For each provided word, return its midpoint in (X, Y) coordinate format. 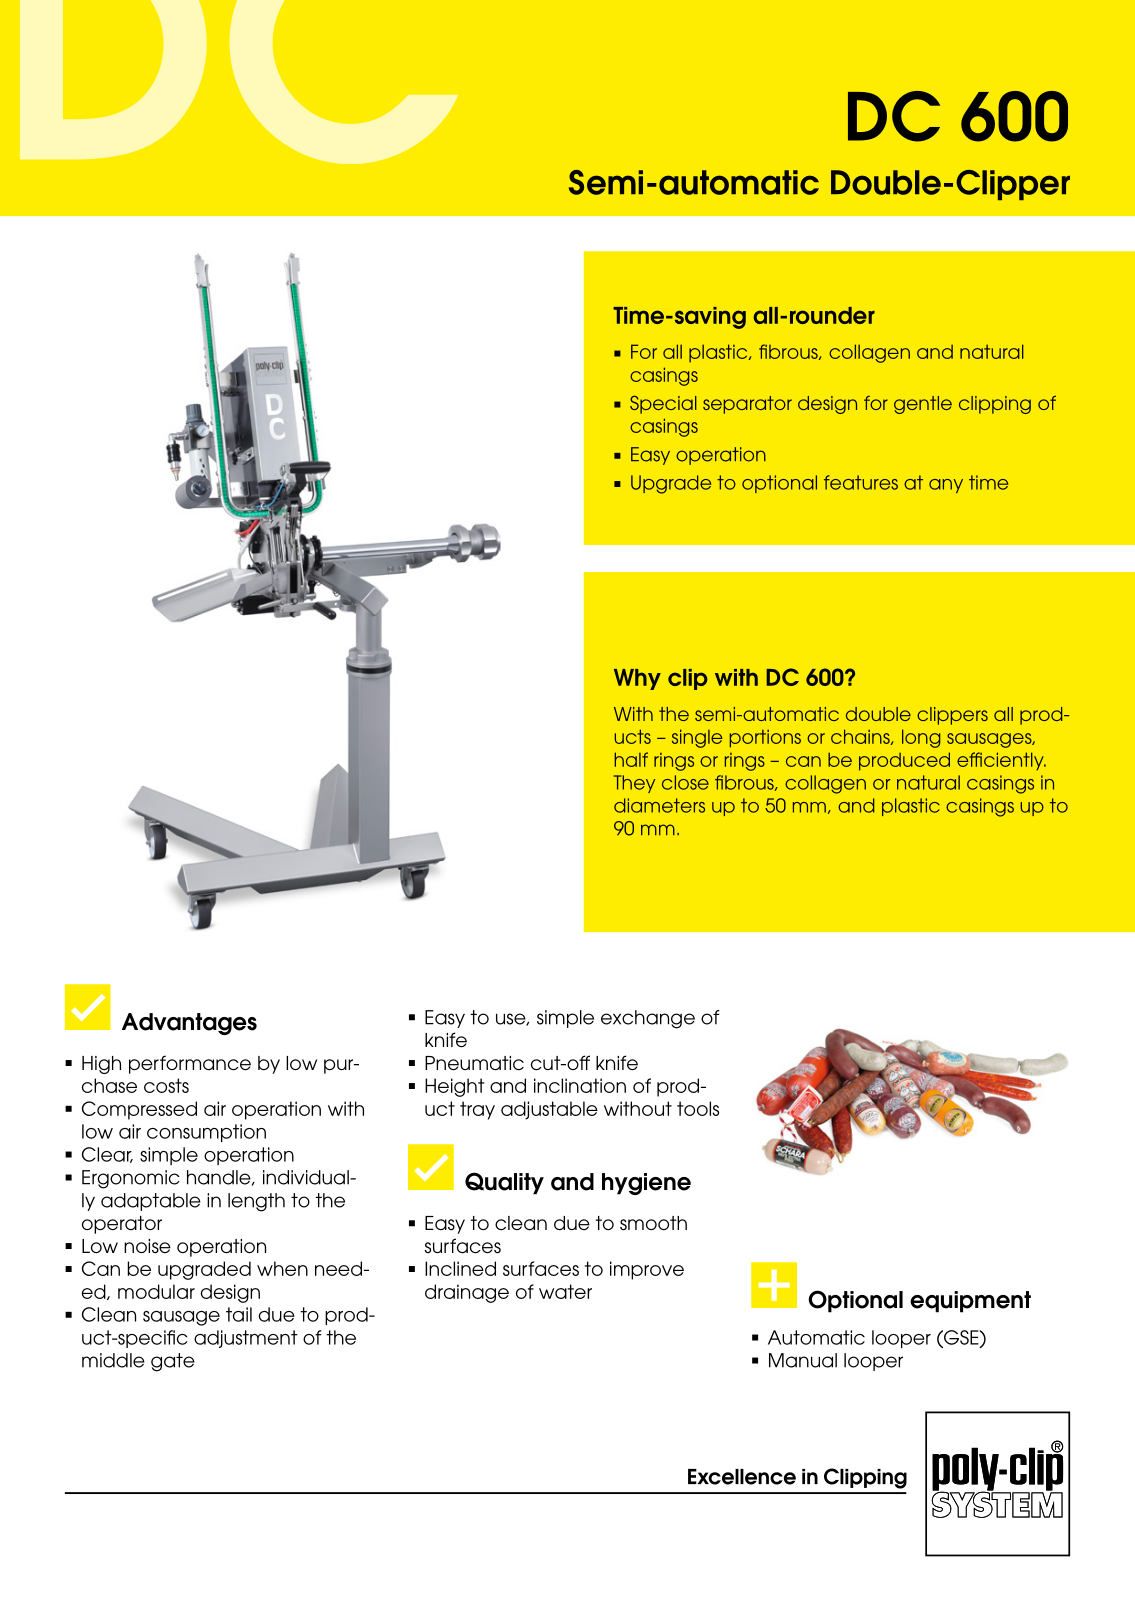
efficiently (1001, 761)
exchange (648, 1019)
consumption (206, 1133)
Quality (504, 1183)
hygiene (646, 1184)
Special (663, 404)
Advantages (189, 1024)
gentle (923, 405)
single (697, 738)
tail (239, 1314)
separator (747, 405)
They (634, 784)
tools (698, 1108)
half (631, 759)
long (921, 738)
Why (637, 679)
